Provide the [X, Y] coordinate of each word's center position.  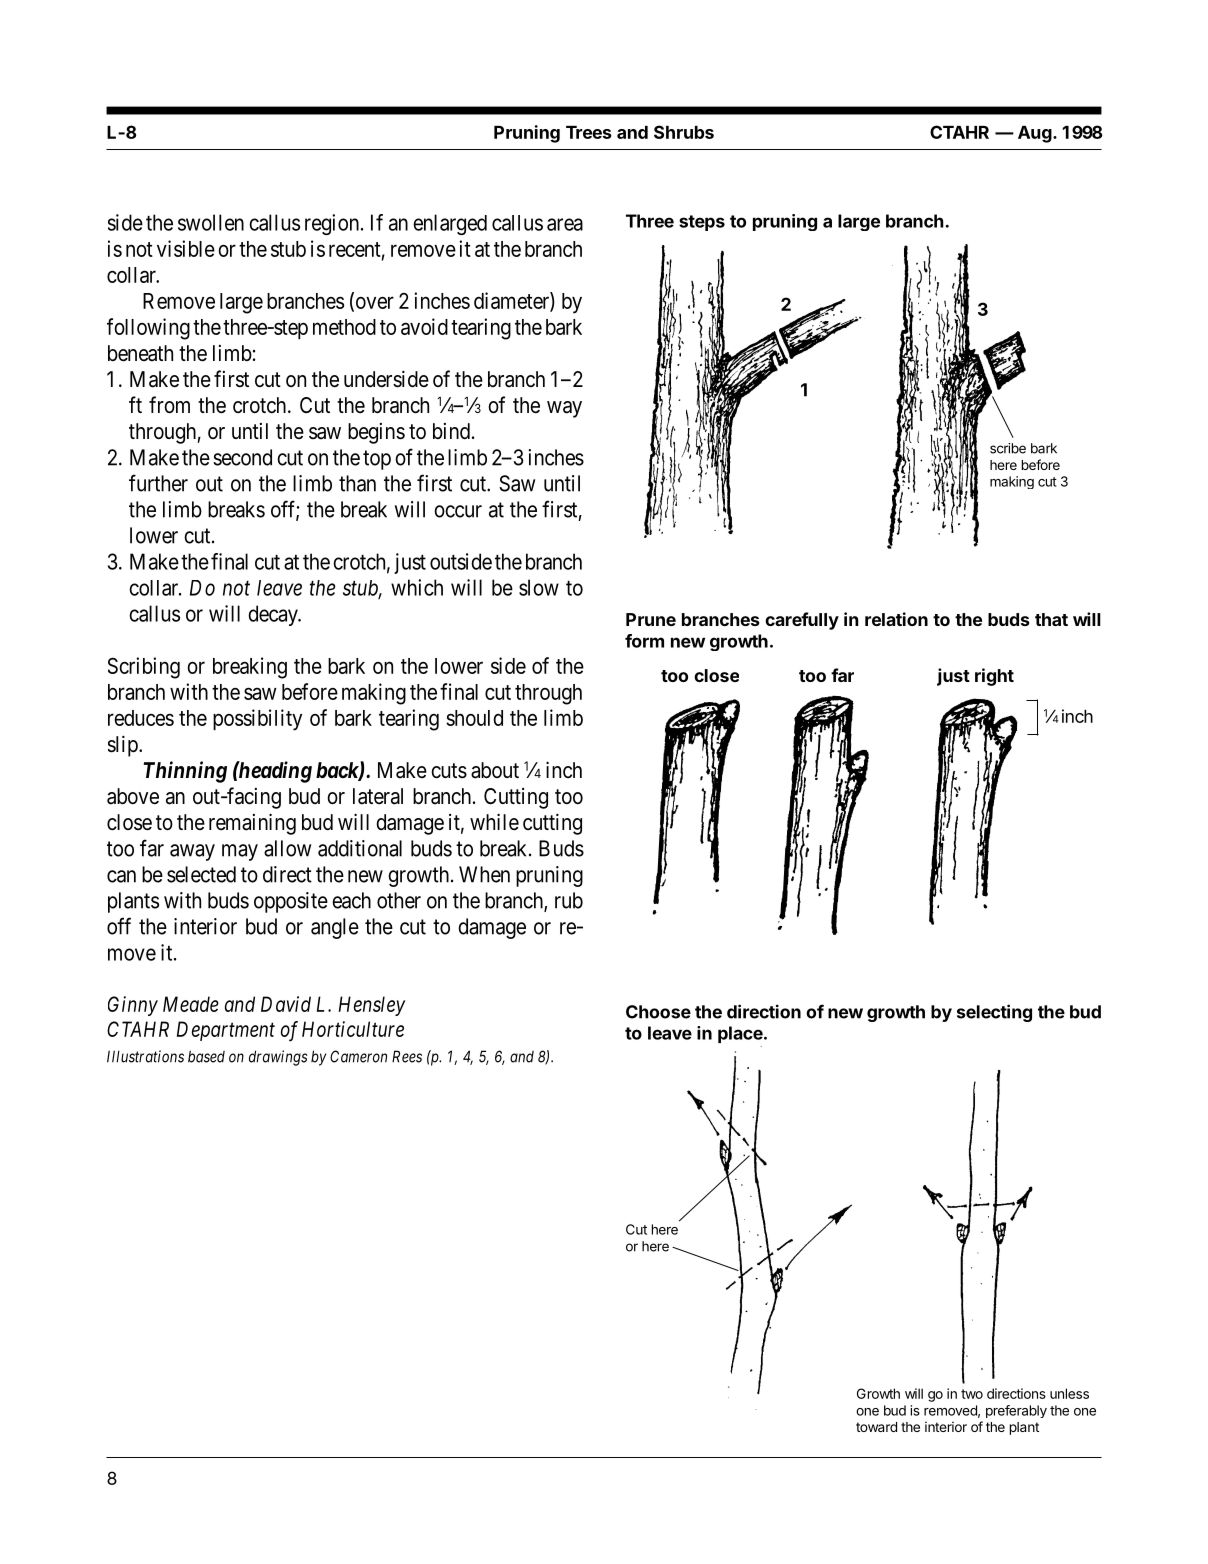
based [206, 1056]
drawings [278, 1058]
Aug [1035, 134]
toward [876, 1427]
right [994, 677]
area [565, 224]
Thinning [185, 772]
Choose [658, 1012]
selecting [994, 1013]
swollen [211, 222]
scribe [1008, 448]
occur [458, 511]
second [242, 457]
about [495, 770]
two [972, 1394]
